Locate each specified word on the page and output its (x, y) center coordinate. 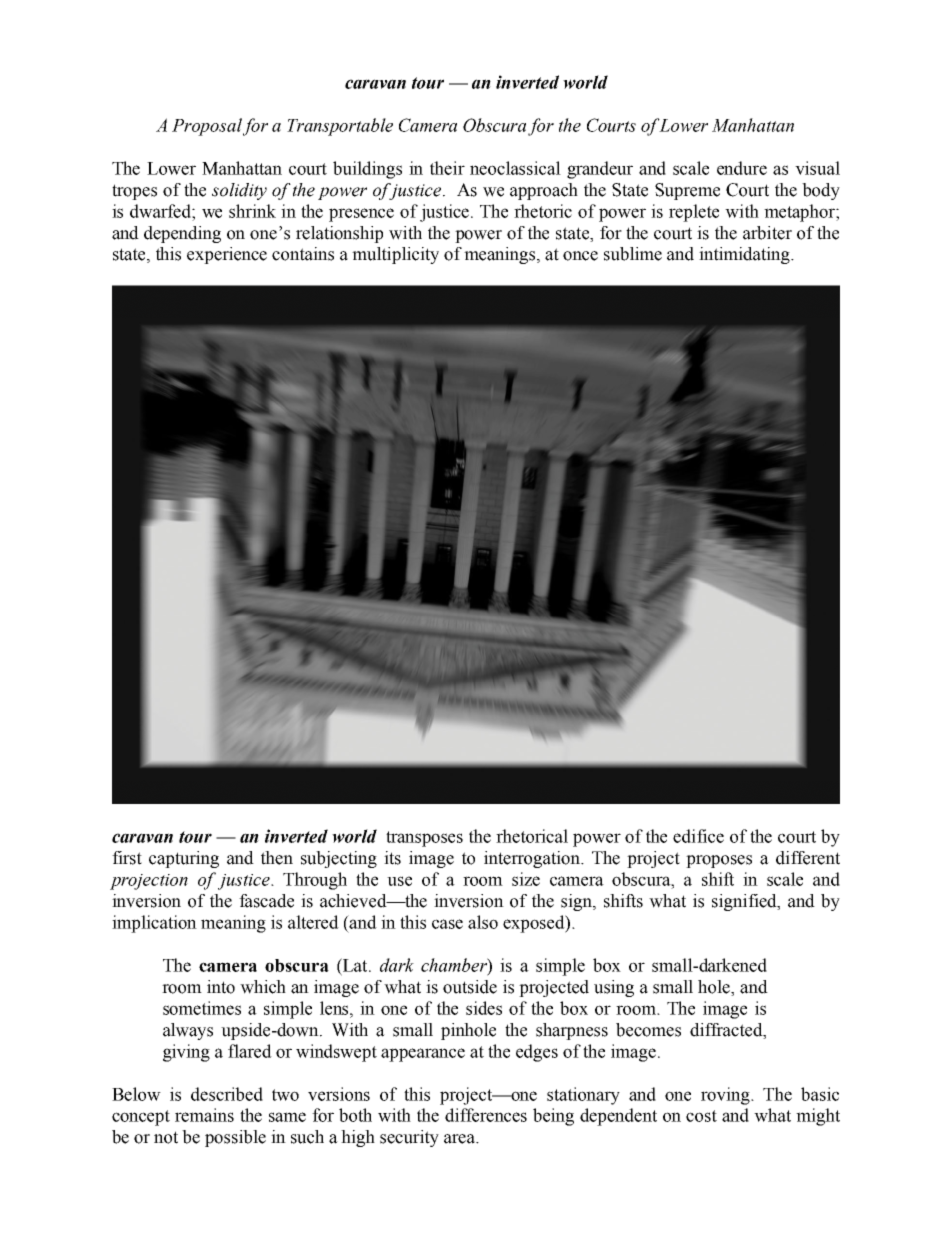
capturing (184, 859)
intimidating (745, 255)
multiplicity (395, 255)
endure (742, 168)
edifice (698, 836)
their (447, 168)
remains (204, 1115)
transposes (424, 839)
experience (227, 255)
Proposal (207, 127)
